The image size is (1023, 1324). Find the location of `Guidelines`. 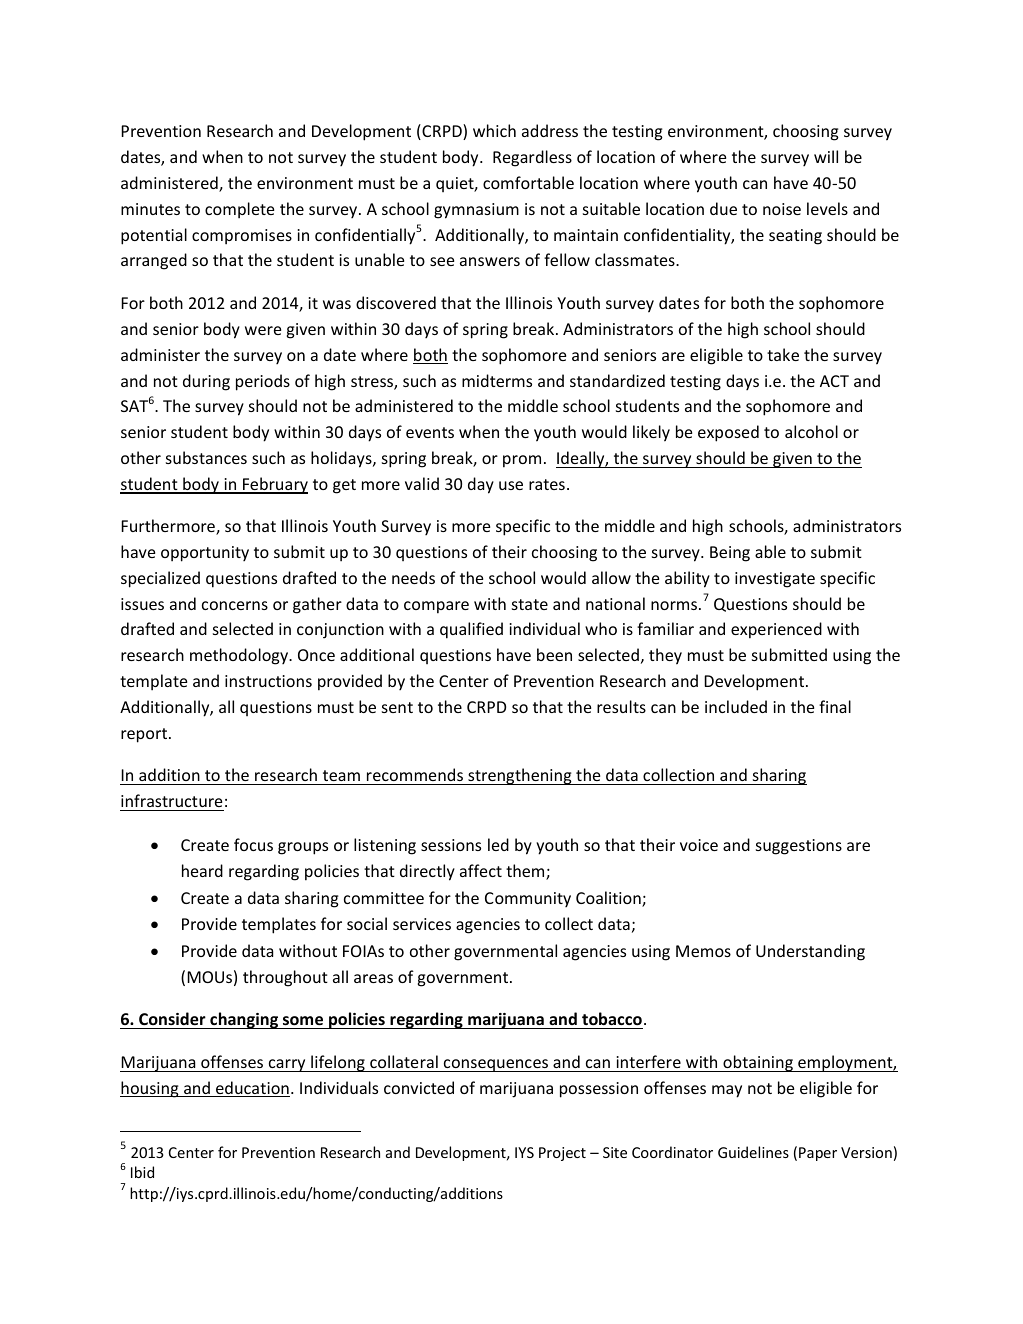

Guidelines is located at coordinates (753, 1152).
